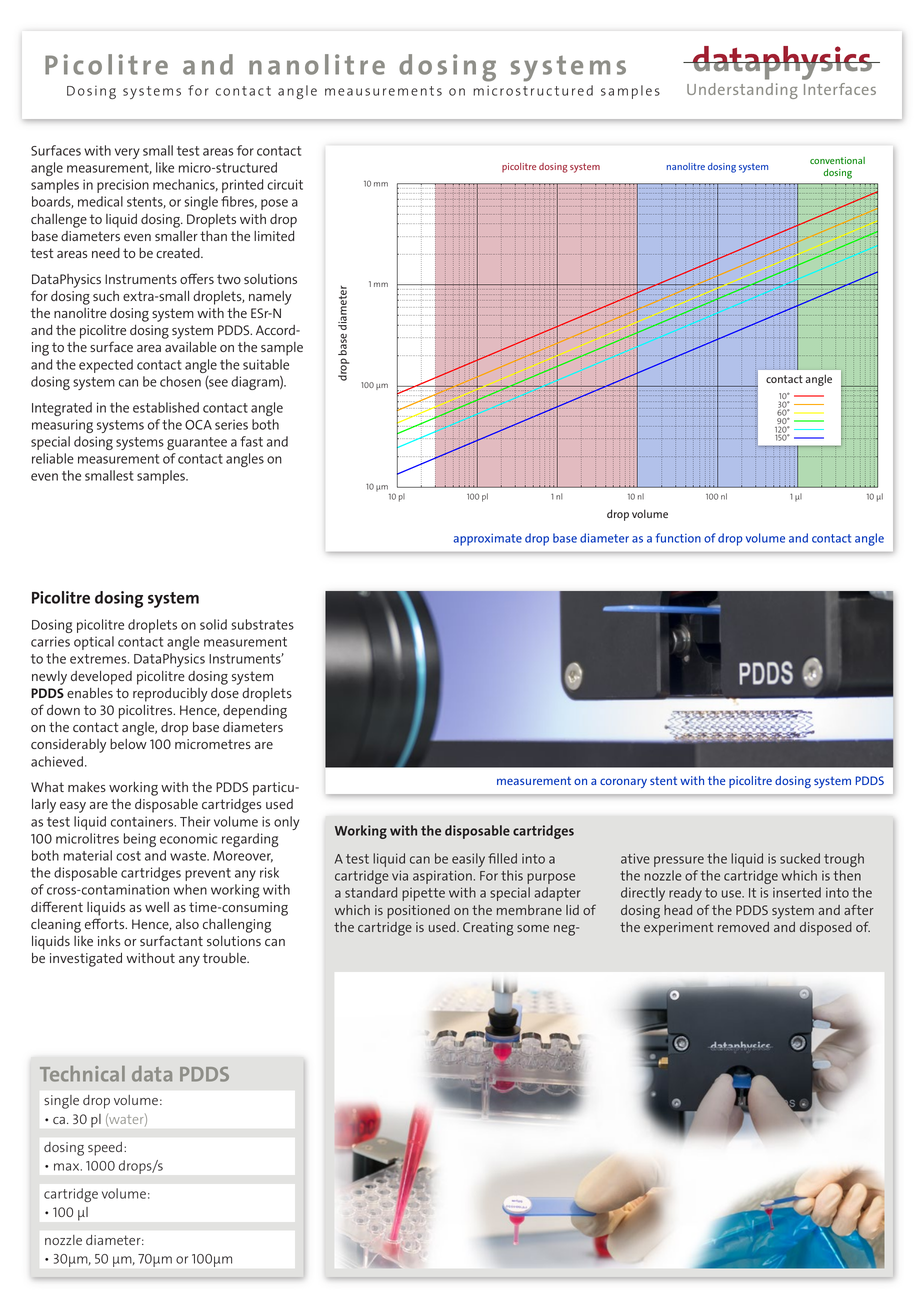  Describe the element at coordinates (157, 907) in the document. I see `well` at that location.
